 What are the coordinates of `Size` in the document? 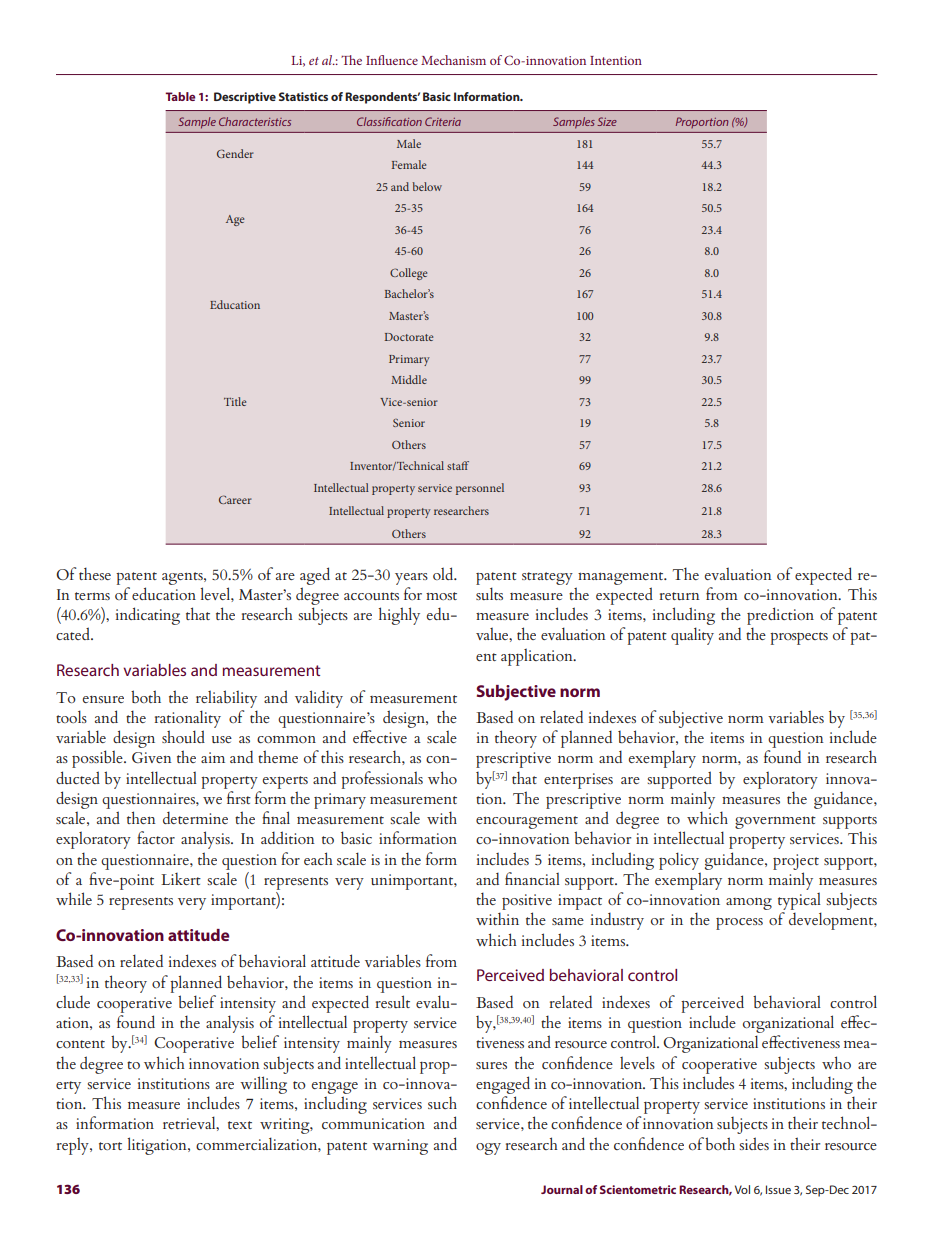 It's located at (607, 121).
